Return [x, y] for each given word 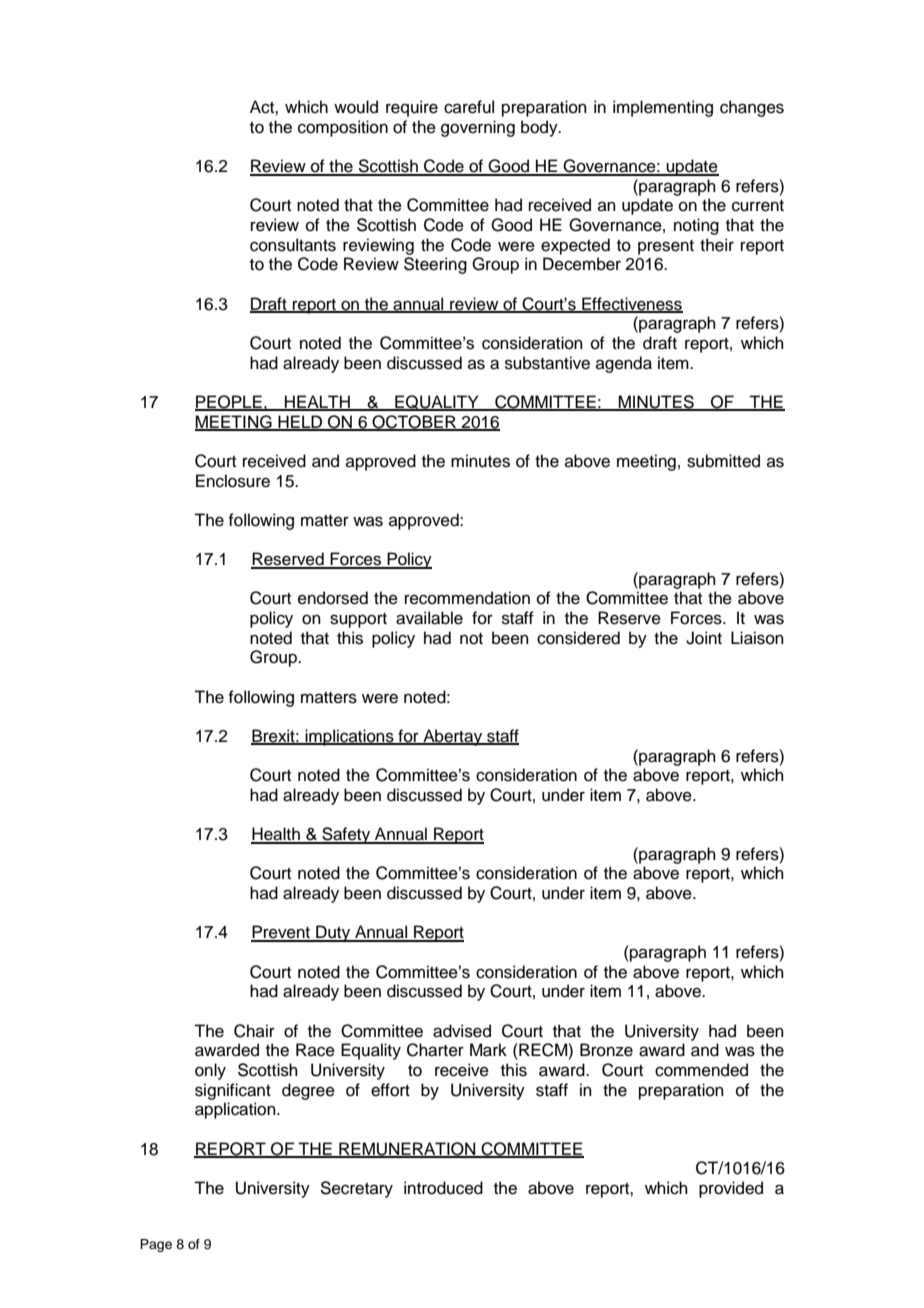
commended [701, 1070]
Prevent [281, 933]
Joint [704, 638]
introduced [443, 1188]
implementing [663, 108]
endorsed [333, 598]
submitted [723, 461]
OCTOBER [414, 422]
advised [462, 1031]
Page [156, 1245]
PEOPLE [229, 403]
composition [343, 128]
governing [478, 128]
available [429, 618]
